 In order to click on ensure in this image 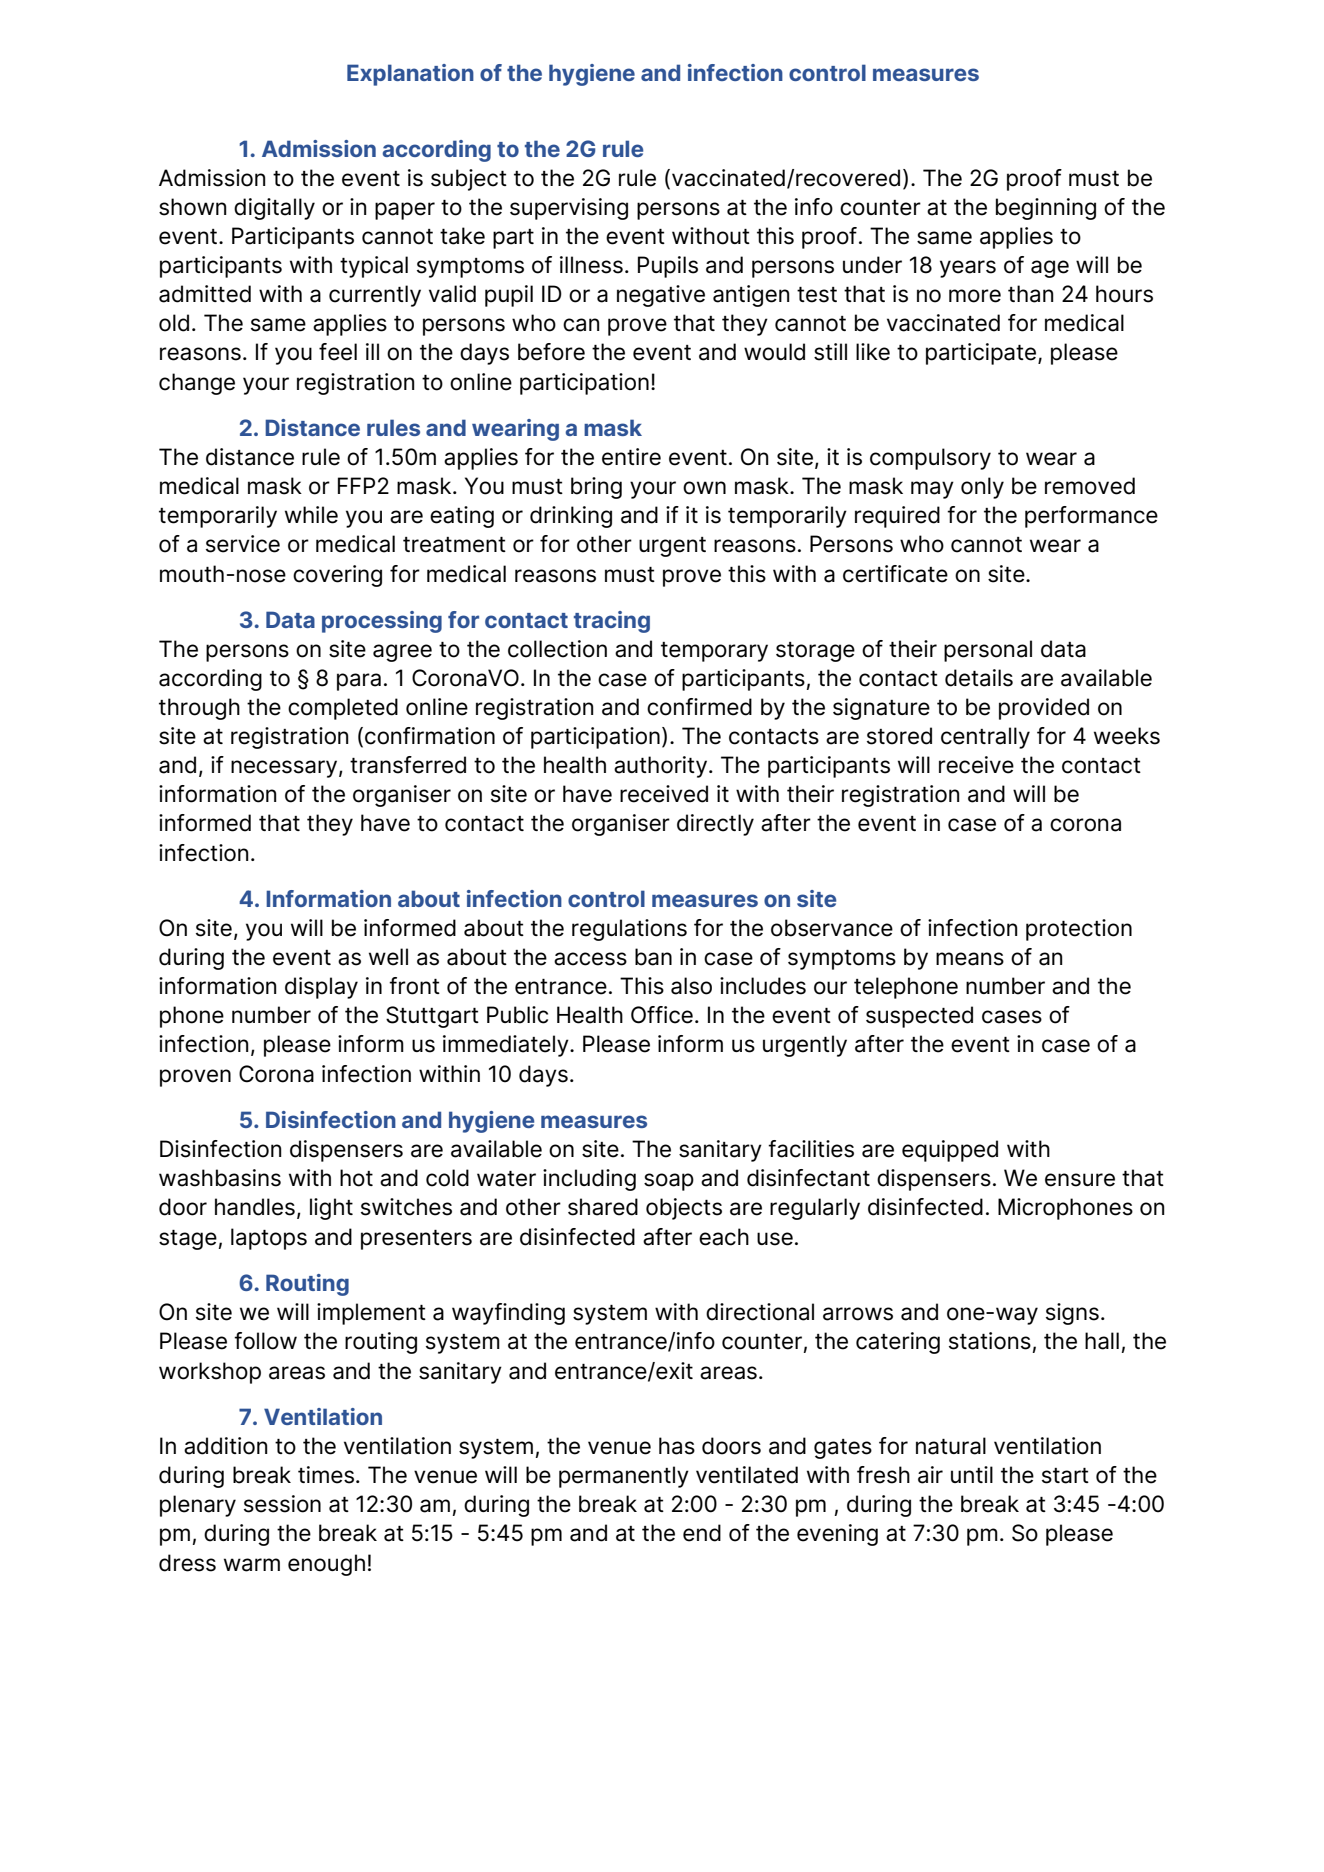, I will do `click(1080, 1180)`.
